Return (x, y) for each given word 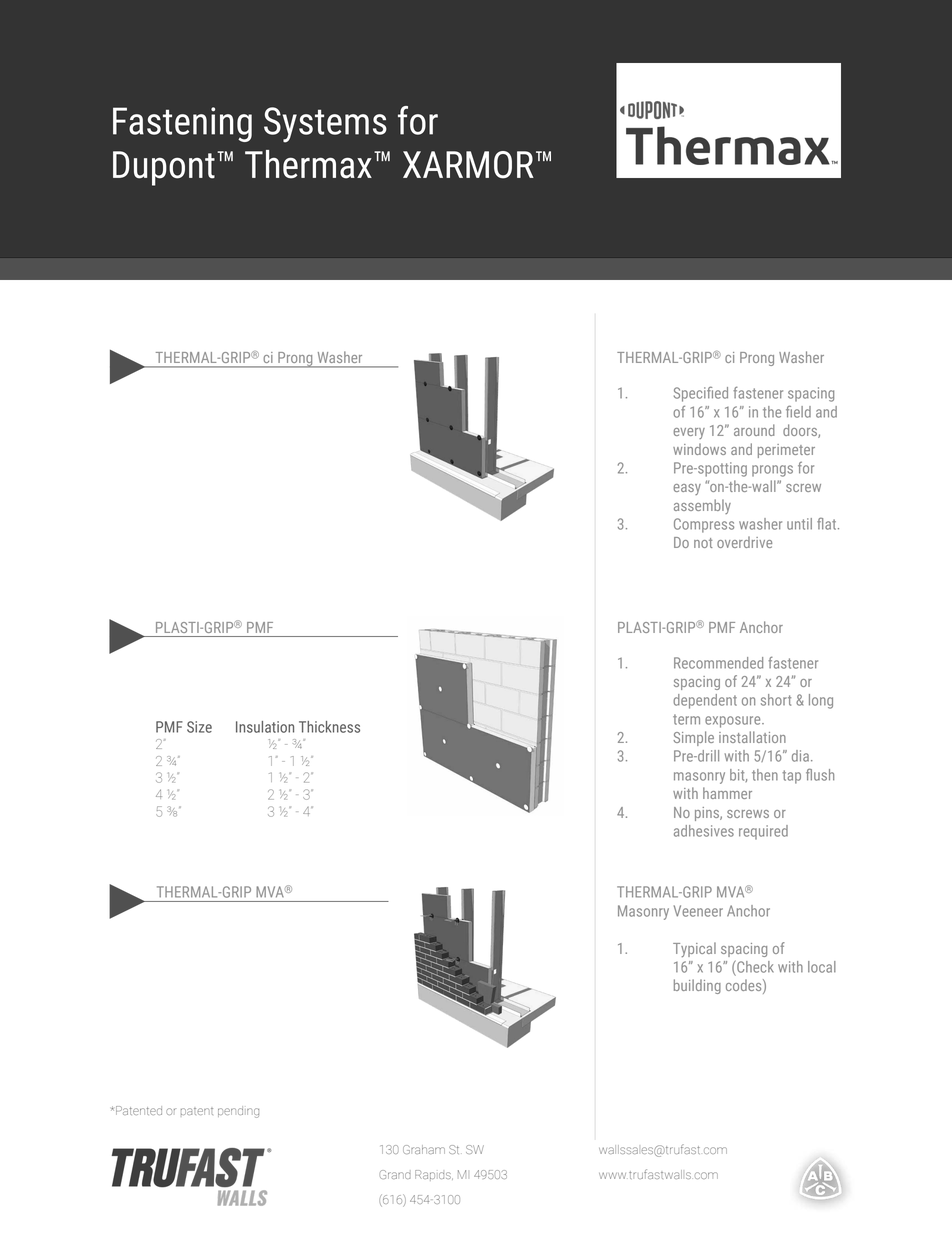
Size (199, 727)
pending (238, 1112)
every (689, 433)
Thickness (329, 727)
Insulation (265, 727)
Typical (694, 949)
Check (754, 966)
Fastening (182, 124)
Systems (325, 125)
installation (752, 737)
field (798, 411)
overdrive (744, 542)
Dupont (164, 168)
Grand (395, 1174)
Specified (701, 394)
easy (687, 489)
